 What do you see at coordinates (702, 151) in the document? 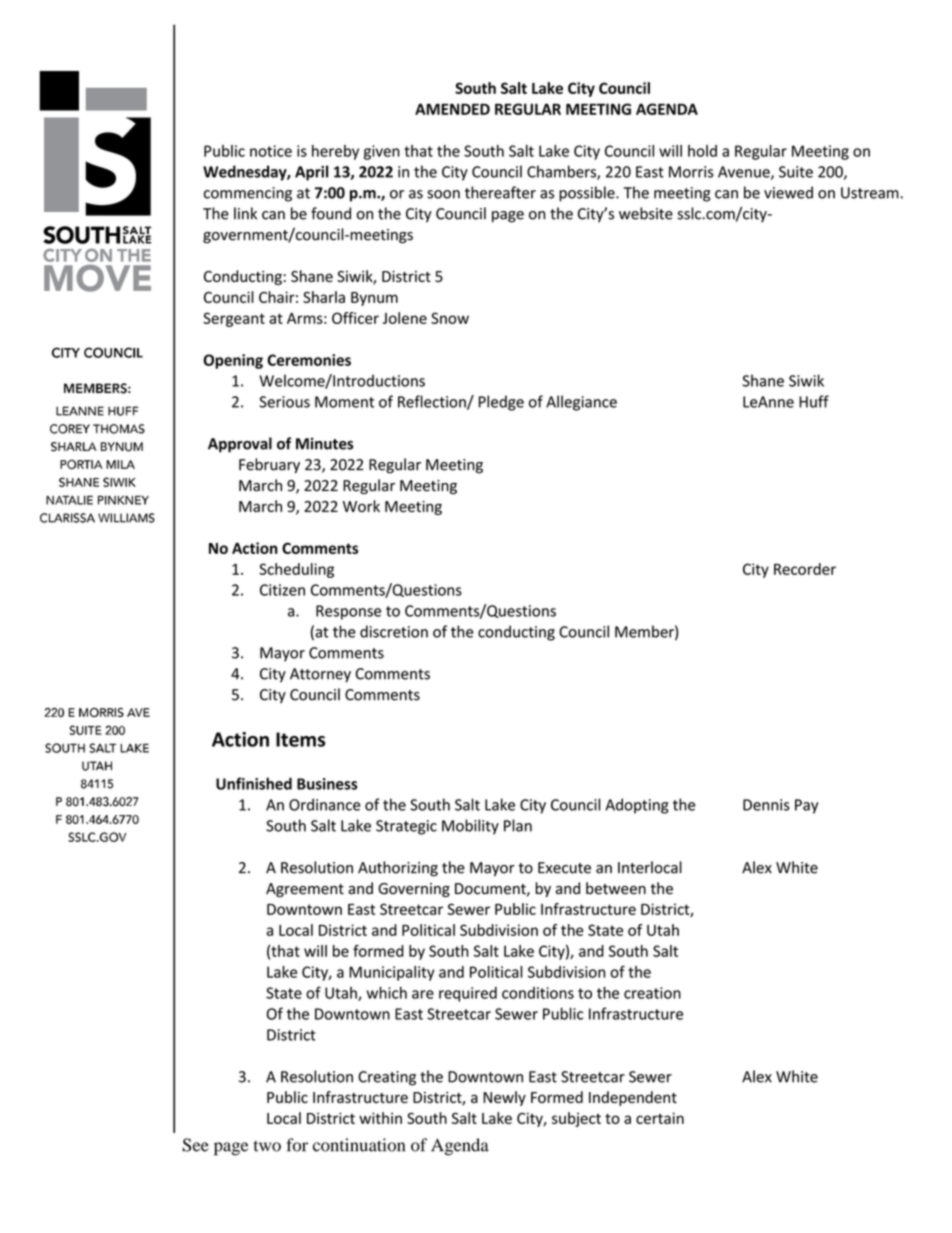
I see `hold` at bounding box center [702, 151].
